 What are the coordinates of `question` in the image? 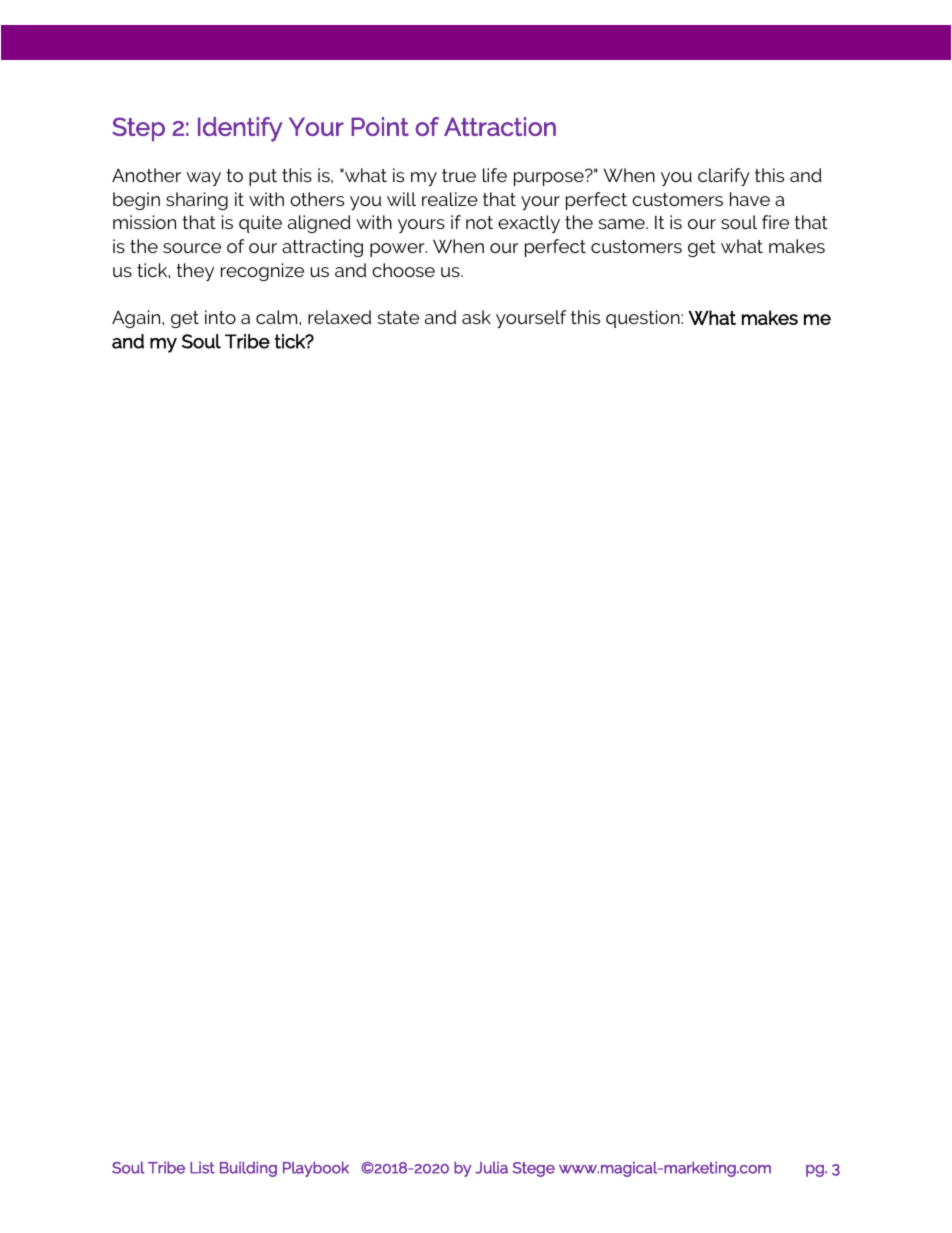 It's located at (644, 319).
